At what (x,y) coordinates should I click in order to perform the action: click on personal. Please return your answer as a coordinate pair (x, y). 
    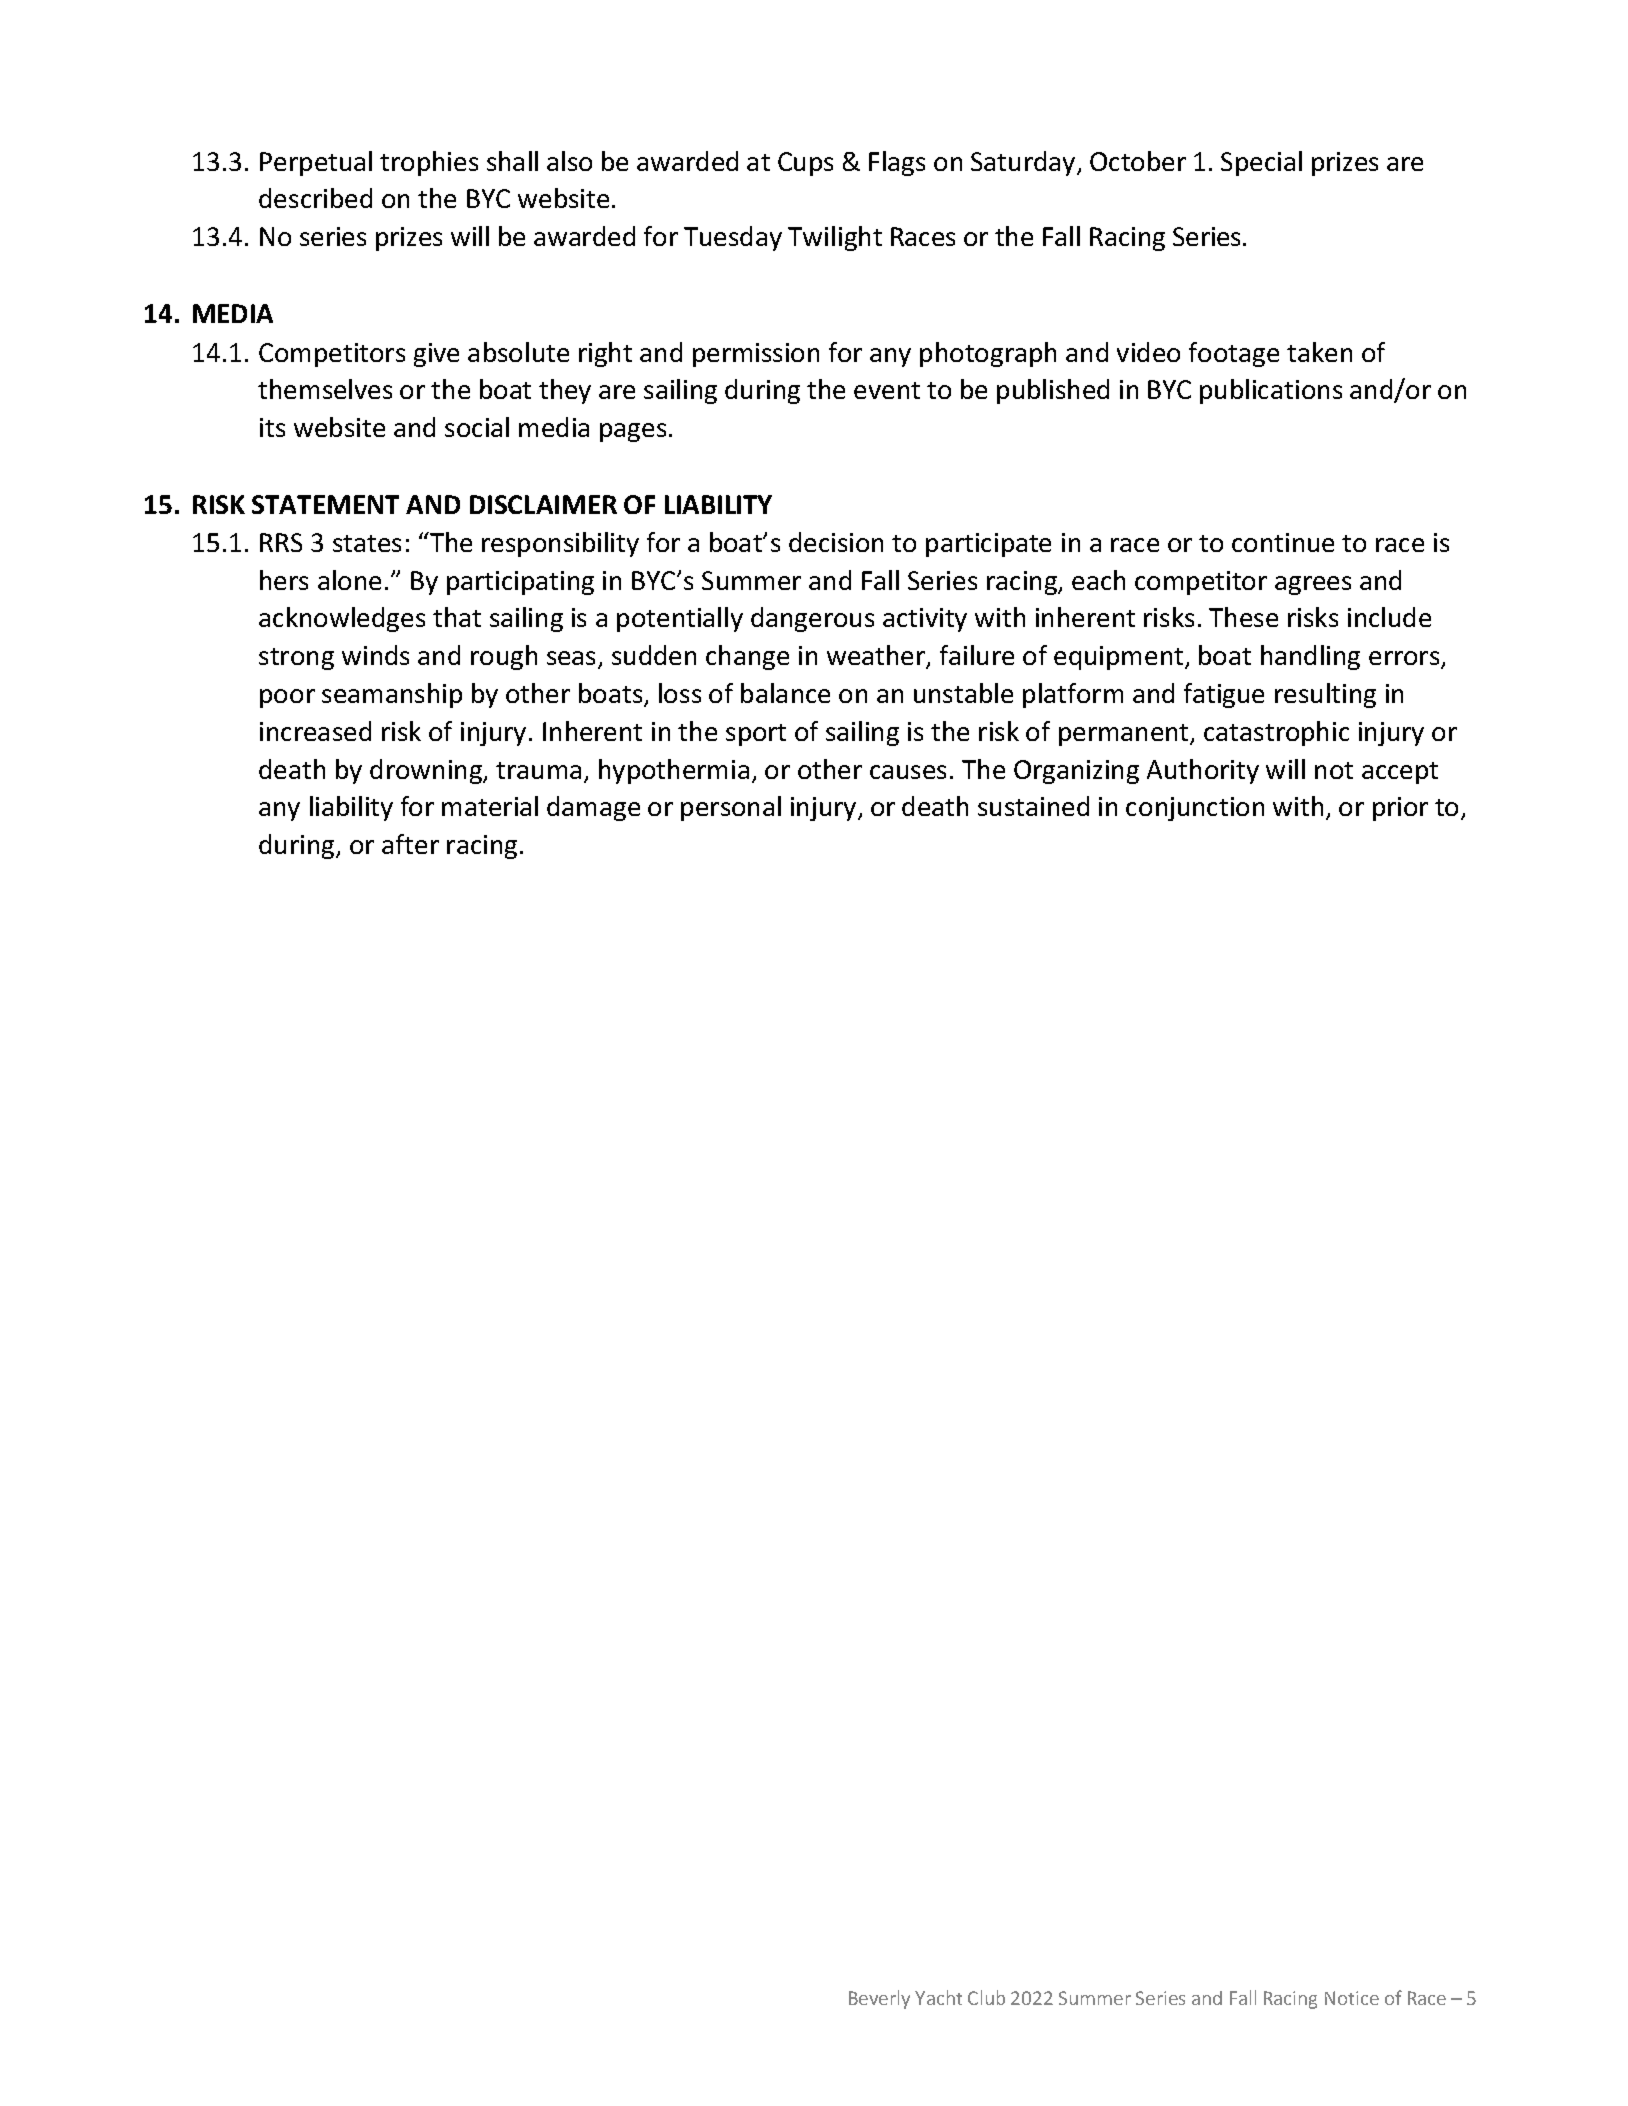
    Looking at the image, I should click on (731, 808).
